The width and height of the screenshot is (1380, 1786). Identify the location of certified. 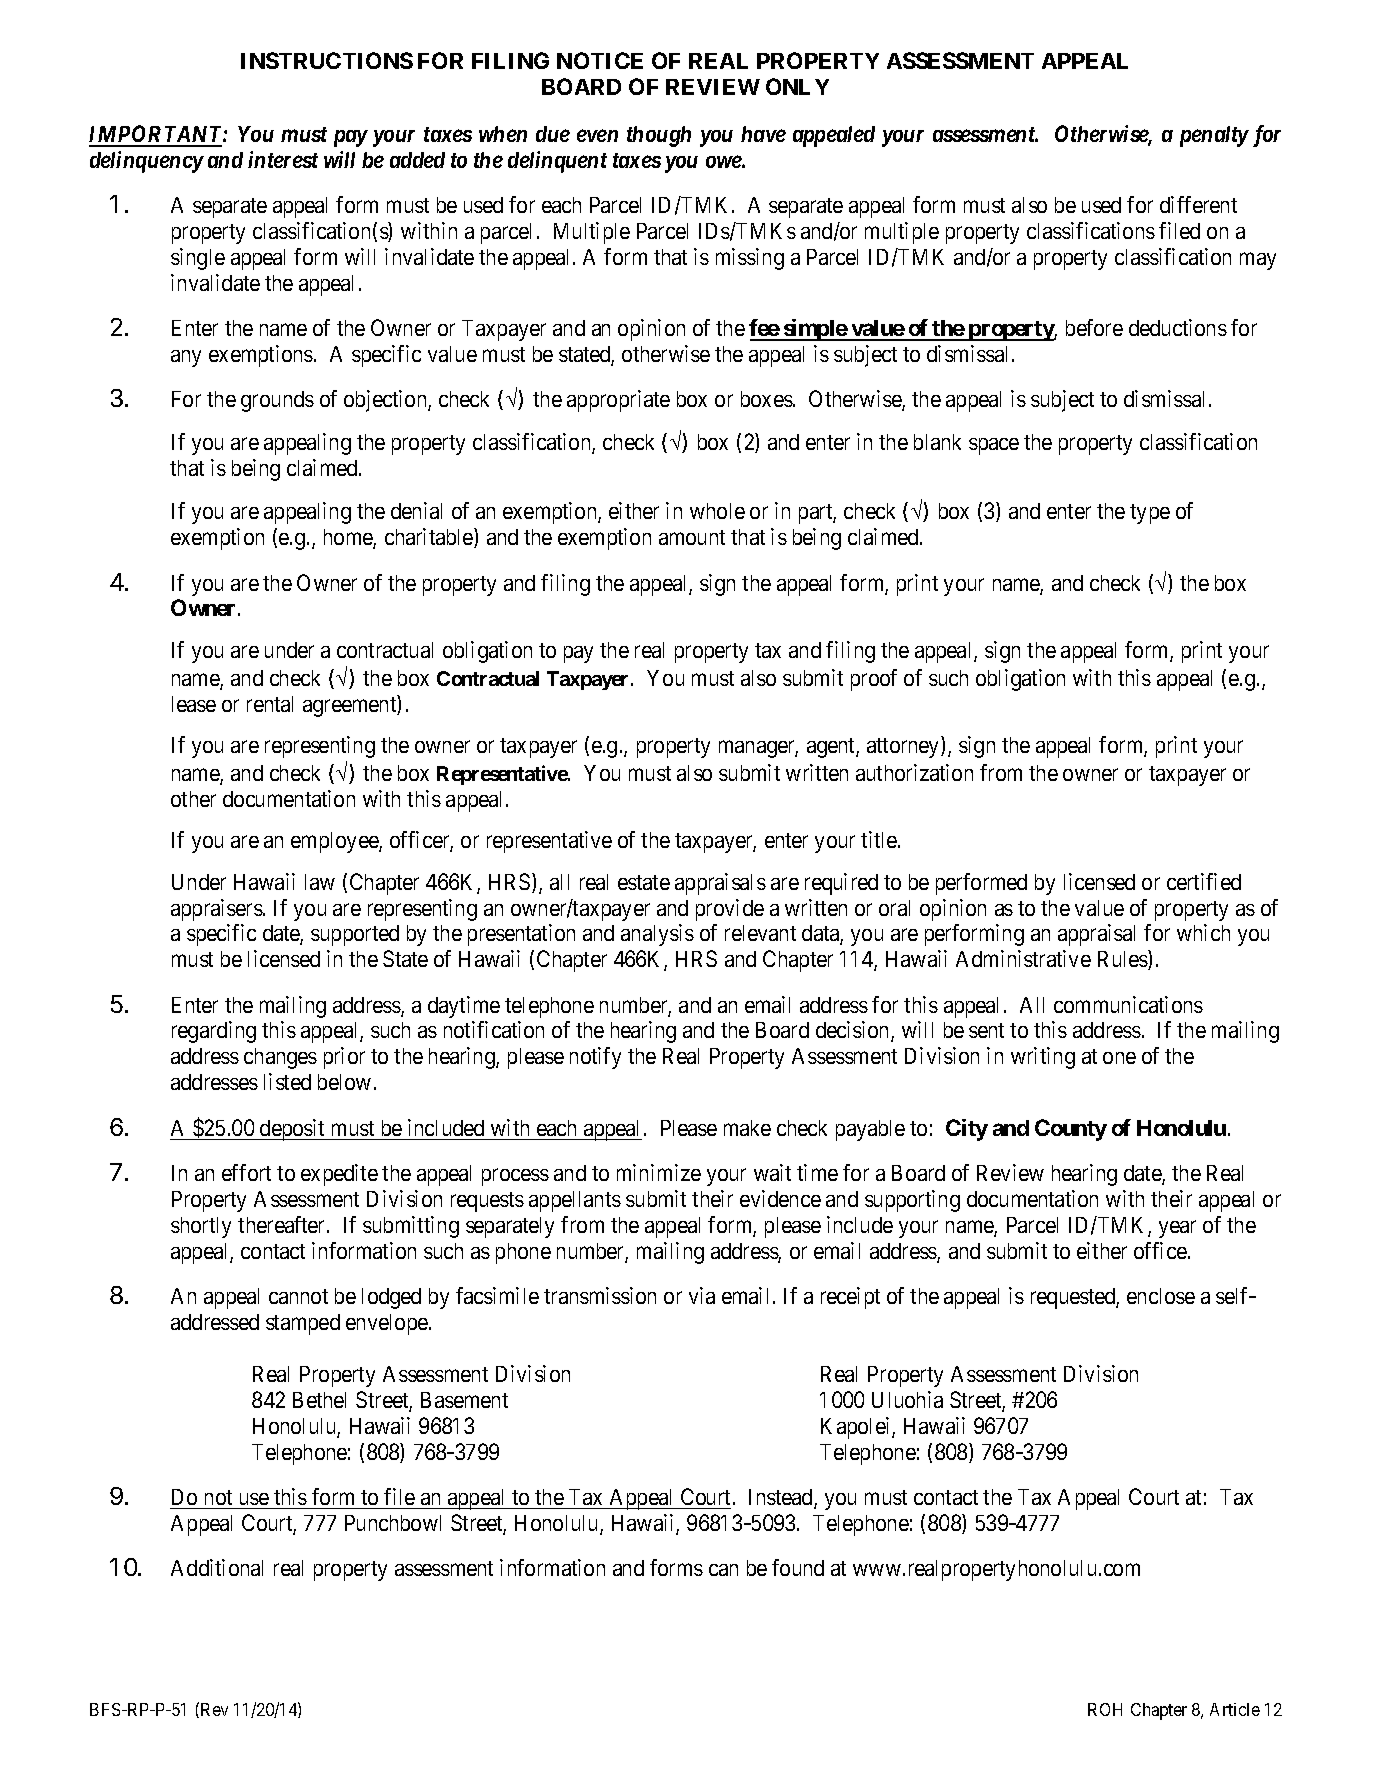
(1204, 881).
